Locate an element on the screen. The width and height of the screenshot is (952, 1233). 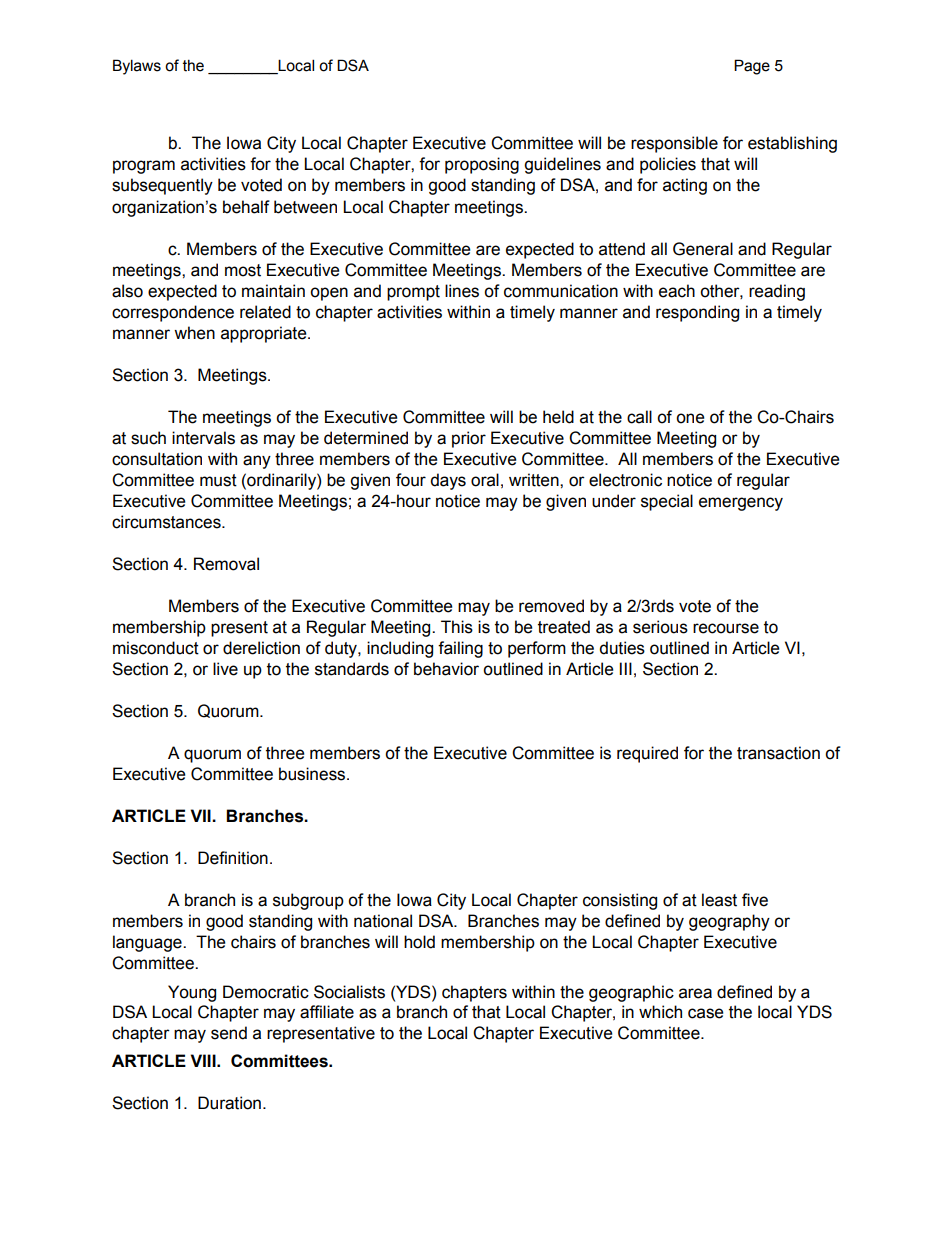
proposing is located at coordinates (482, 165).
